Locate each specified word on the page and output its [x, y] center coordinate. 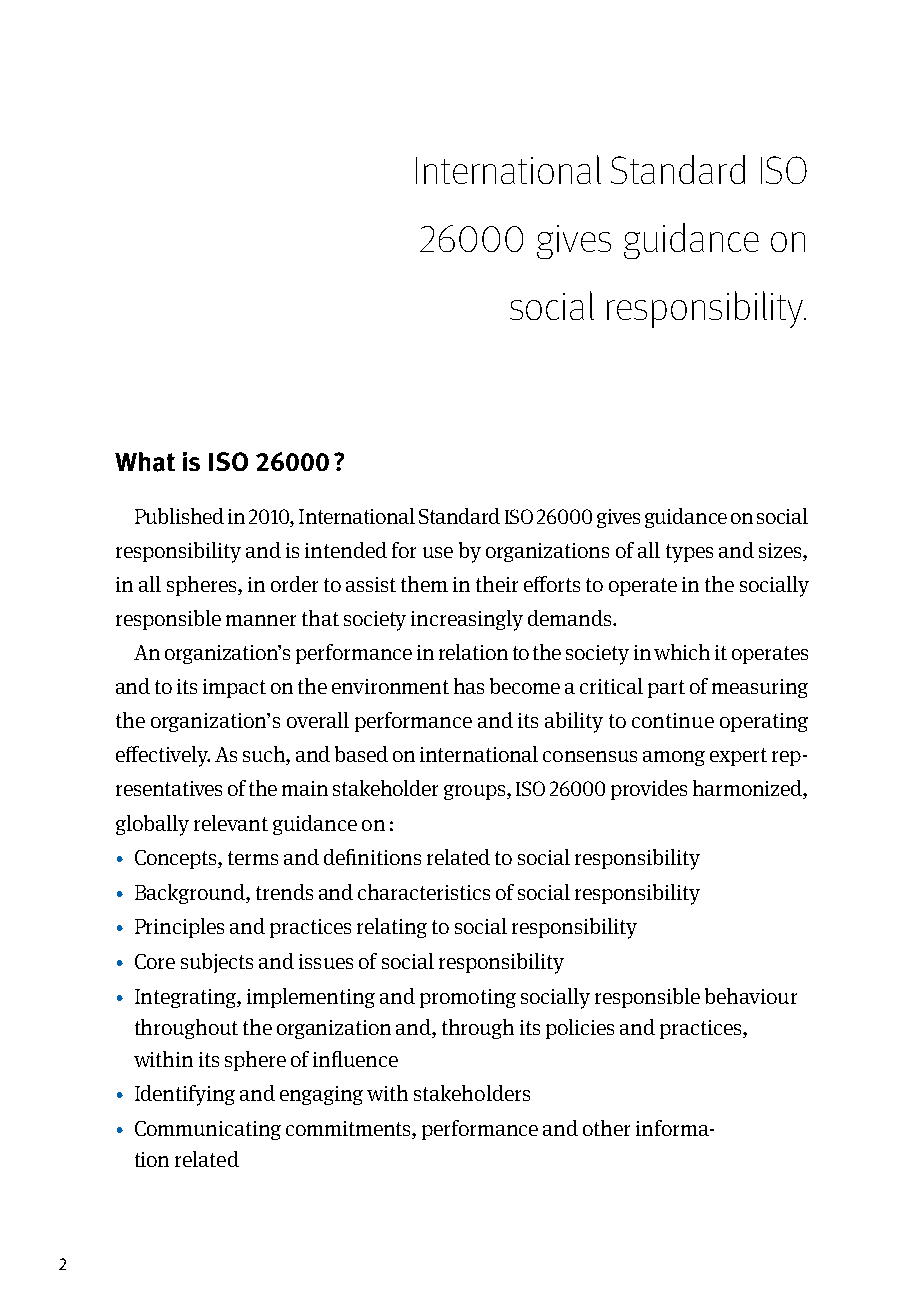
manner [261, 620]
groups [476, 792]
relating [392, 928]
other [606, 1128]
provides [649, 790]
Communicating [208, 1130]
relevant [231, 823]
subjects [217, 963]
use [438, 552]
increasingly [467, 620]
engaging [321, 1095]
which [682, 652]
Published [179, 516]
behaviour [751, 996]
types [689, 553]
